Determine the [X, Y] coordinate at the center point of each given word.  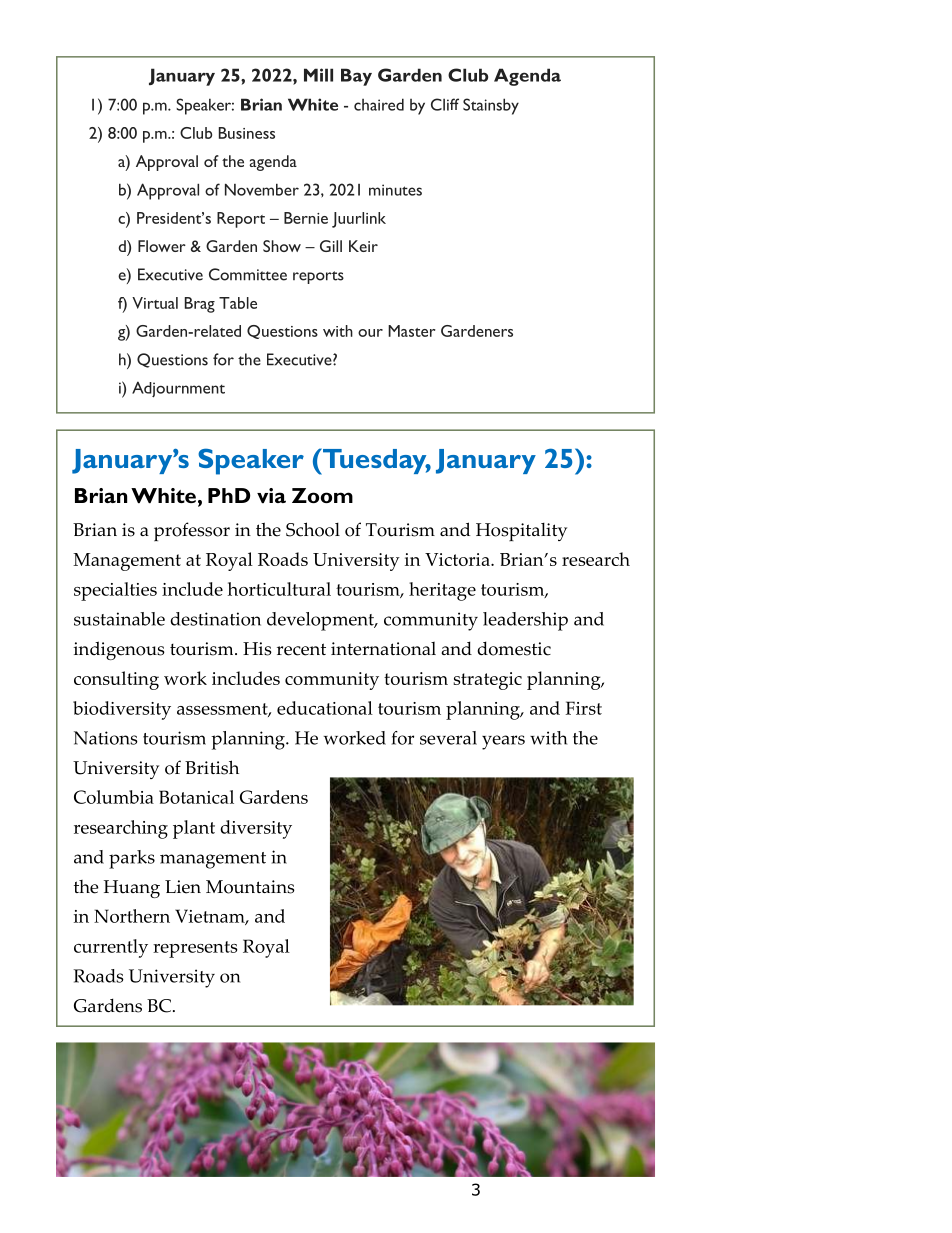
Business [247, 133]
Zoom [322, 495]
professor [192, 531]
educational [325, 708]
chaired [379, 104]
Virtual [155, 303]
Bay [356, 77]
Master [412, 331]
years [503, 742]
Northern [132, 916]
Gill [331, 246]
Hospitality [521, 532]
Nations [106, 738]
